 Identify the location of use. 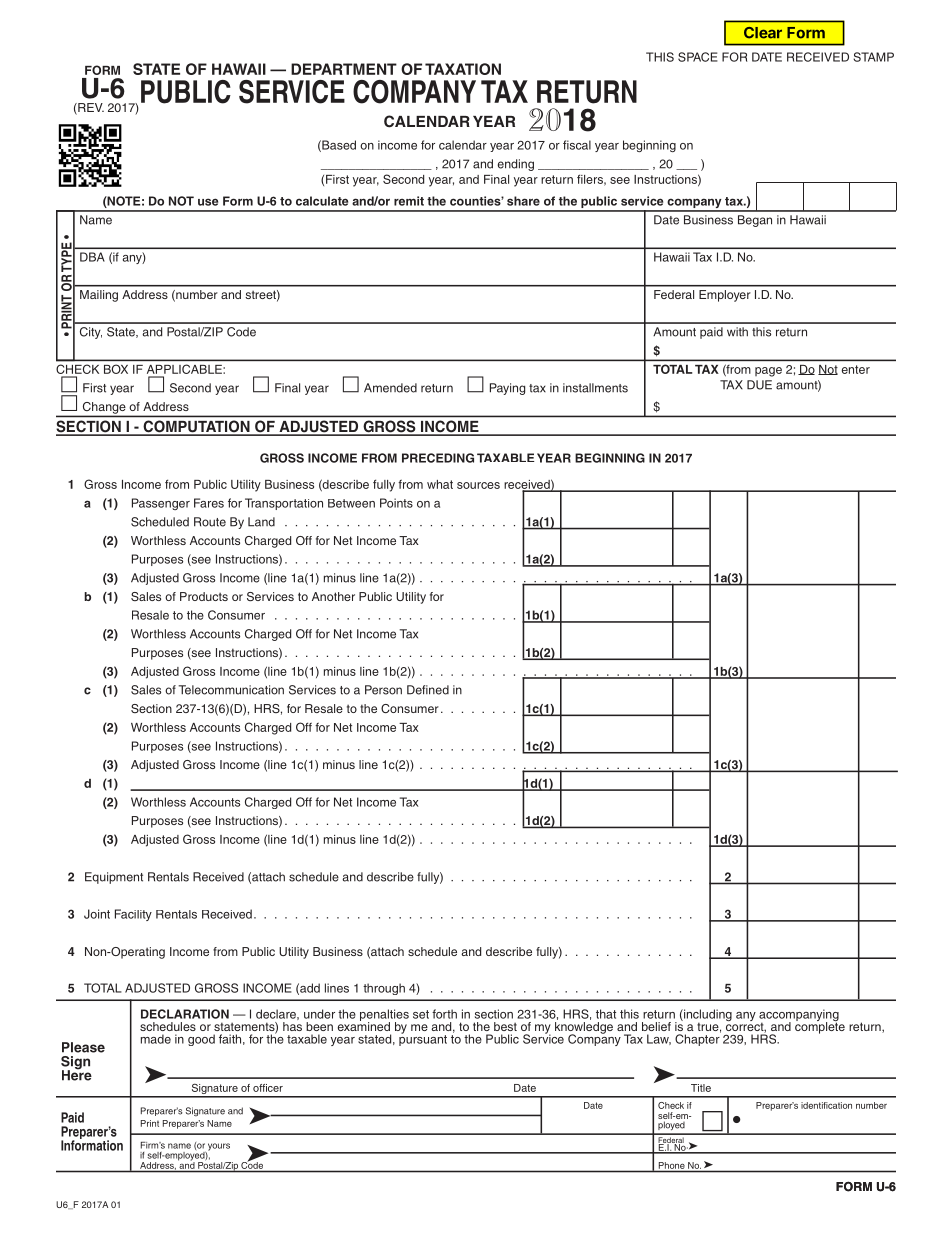
(208, 202).
